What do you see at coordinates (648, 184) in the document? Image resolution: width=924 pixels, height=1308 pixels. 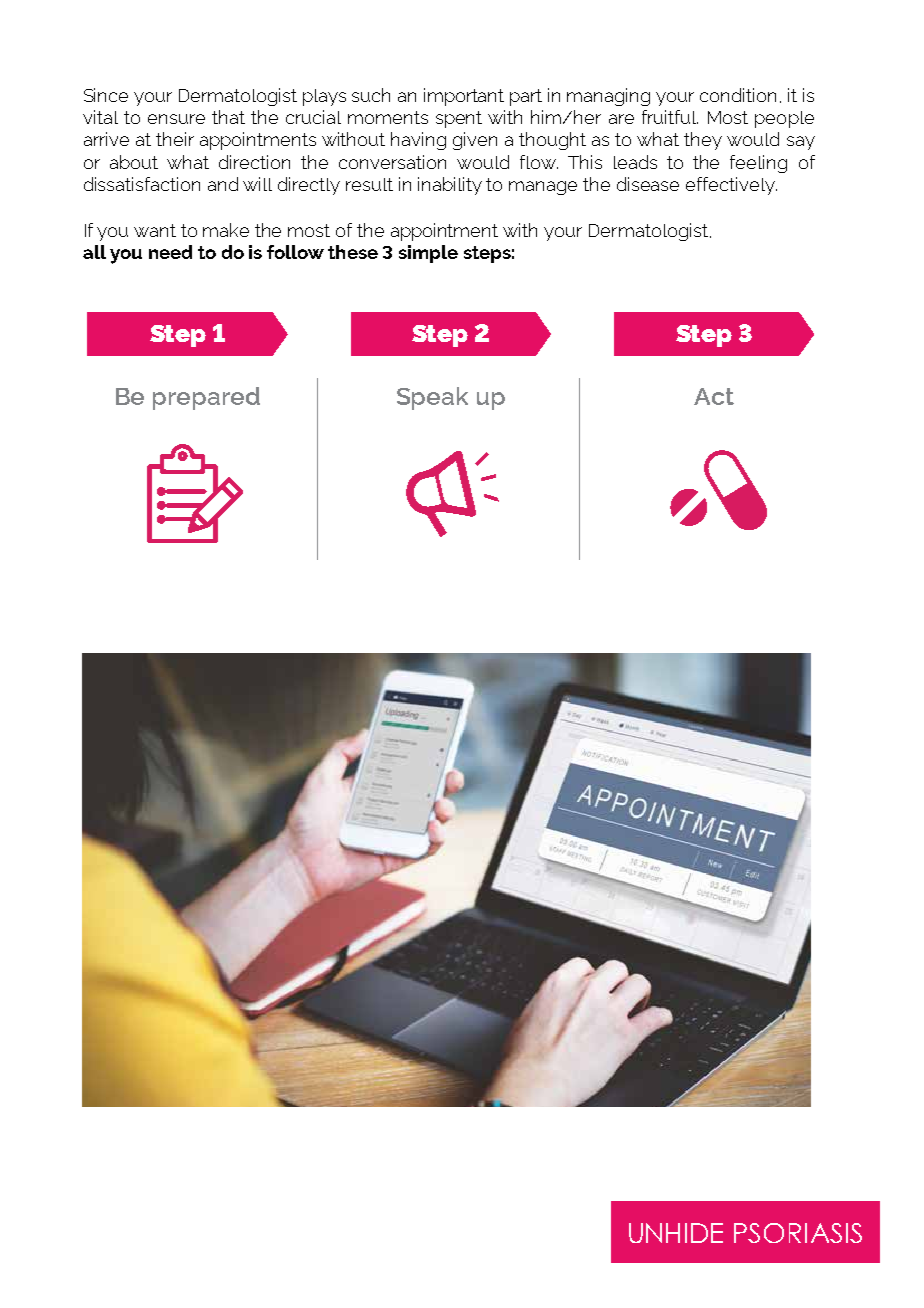 I see `disease` at bounding box center [648, 184].
